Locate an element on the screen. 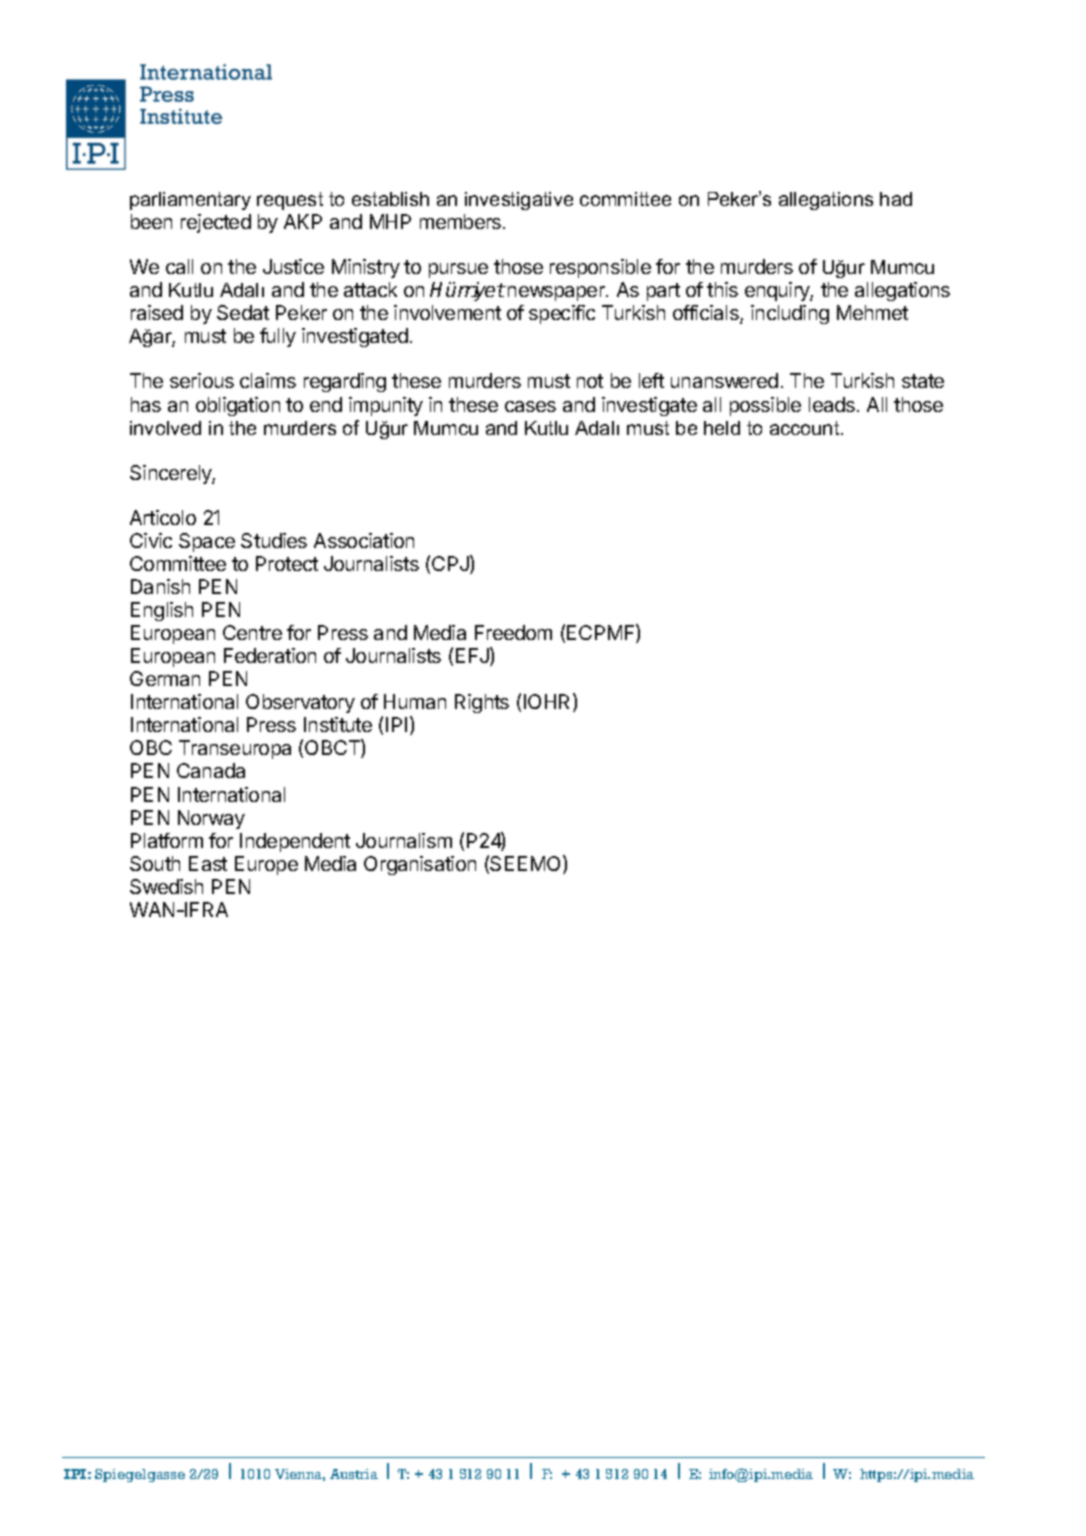 The height and width of the screenshot is (1536, 1086). East is located at coordinates (208, 863).
